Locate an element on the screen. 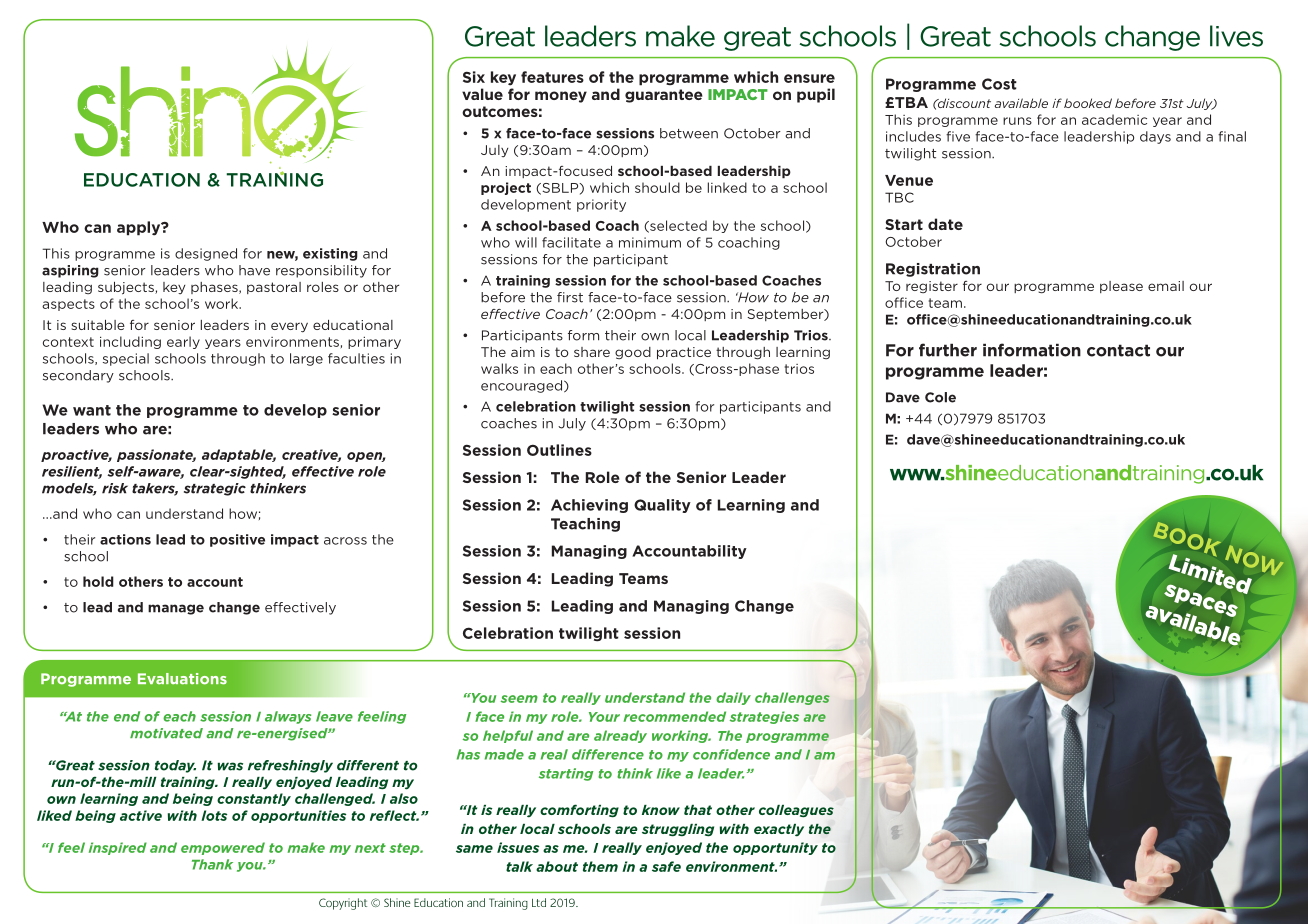 The width and height of the screenshot is (1308, 924). Six is located at coordinates (474, 77).
